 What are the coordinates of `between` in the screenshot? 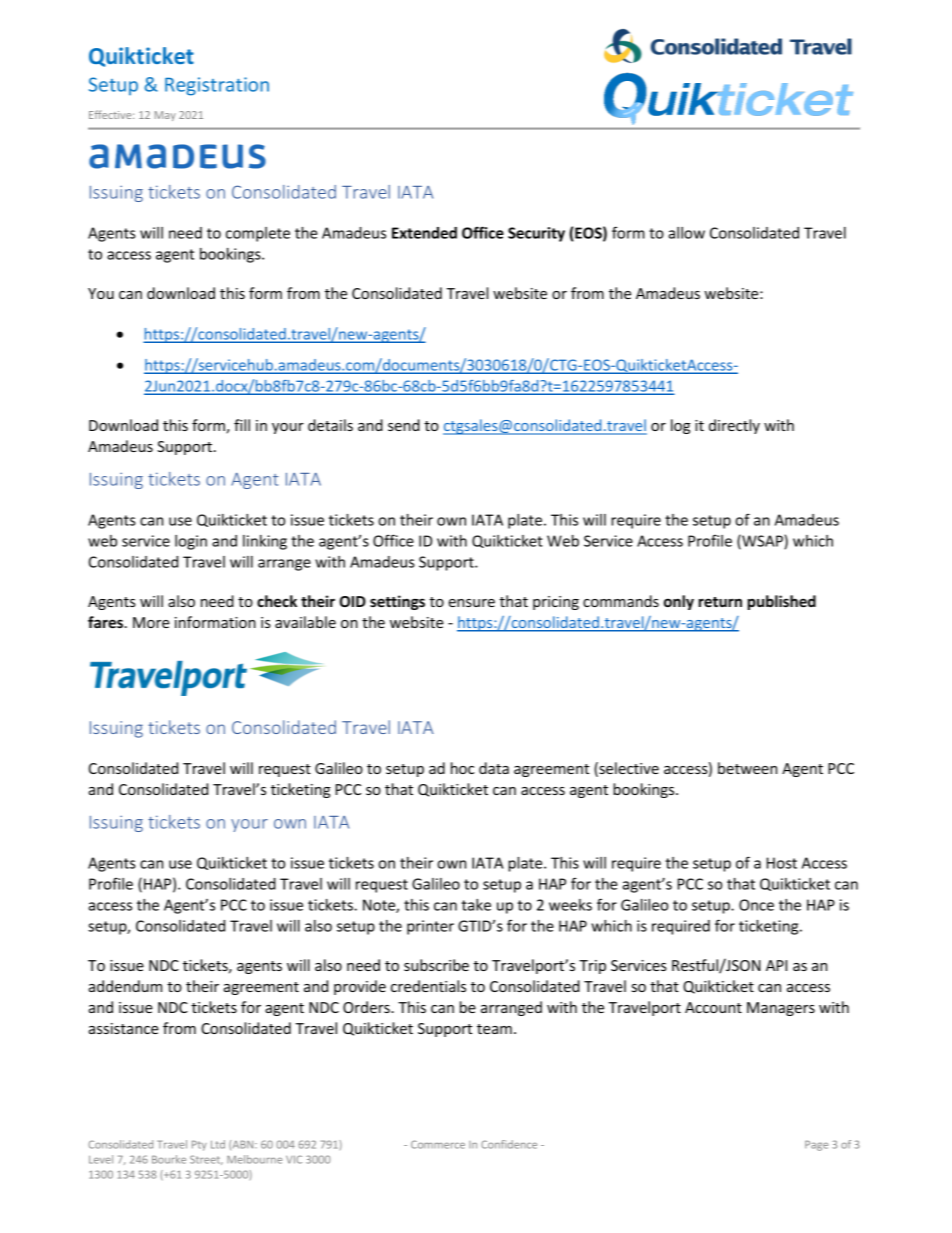 It's located at (747, 768).
